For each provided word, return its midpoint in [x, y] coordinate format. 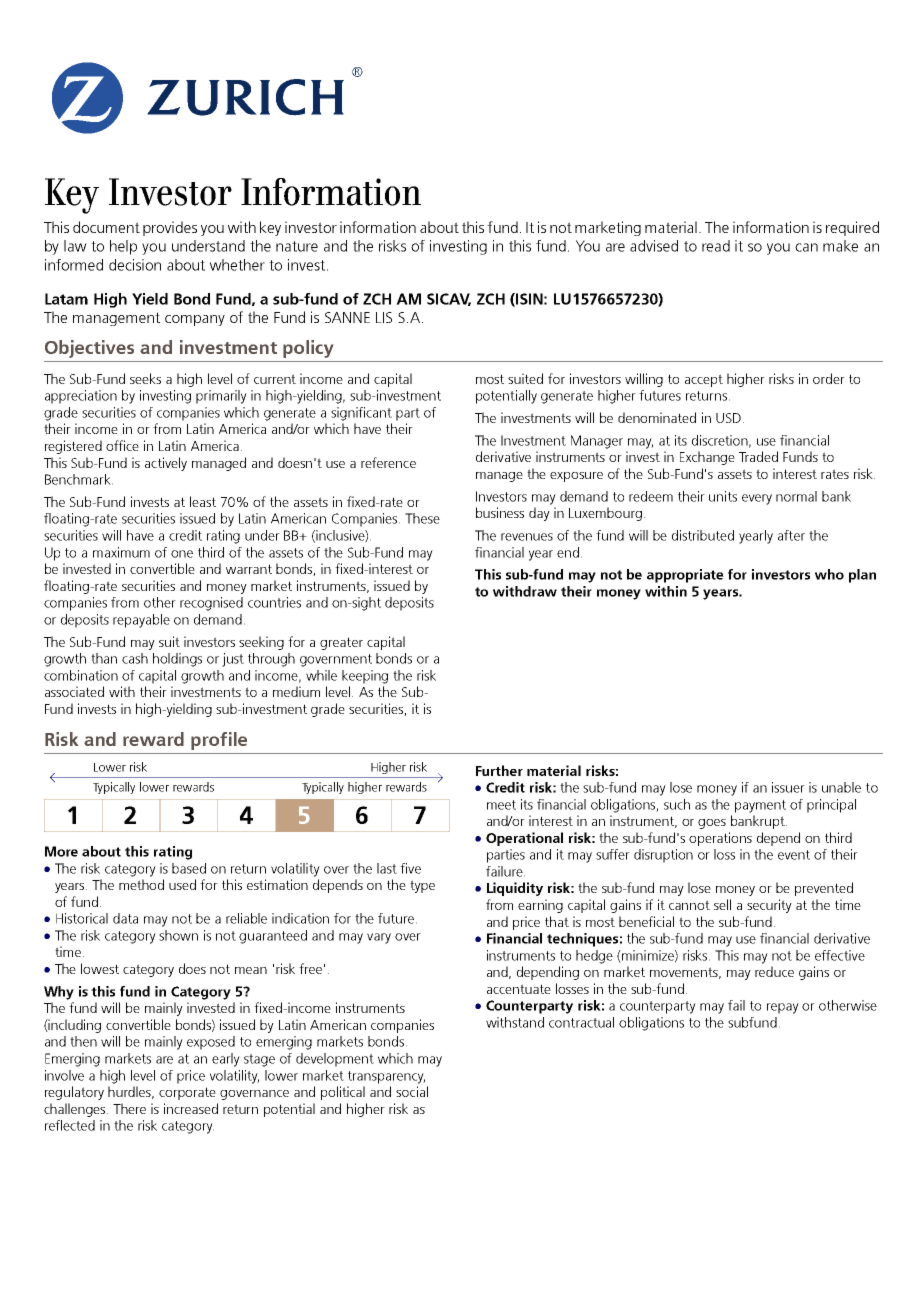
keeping [365, 677]
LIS [384, 317]
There [129, 1108]
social [412, 1091]
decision [135, 265]
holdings [177, 660]
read [716, 246]
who [829, 574]
